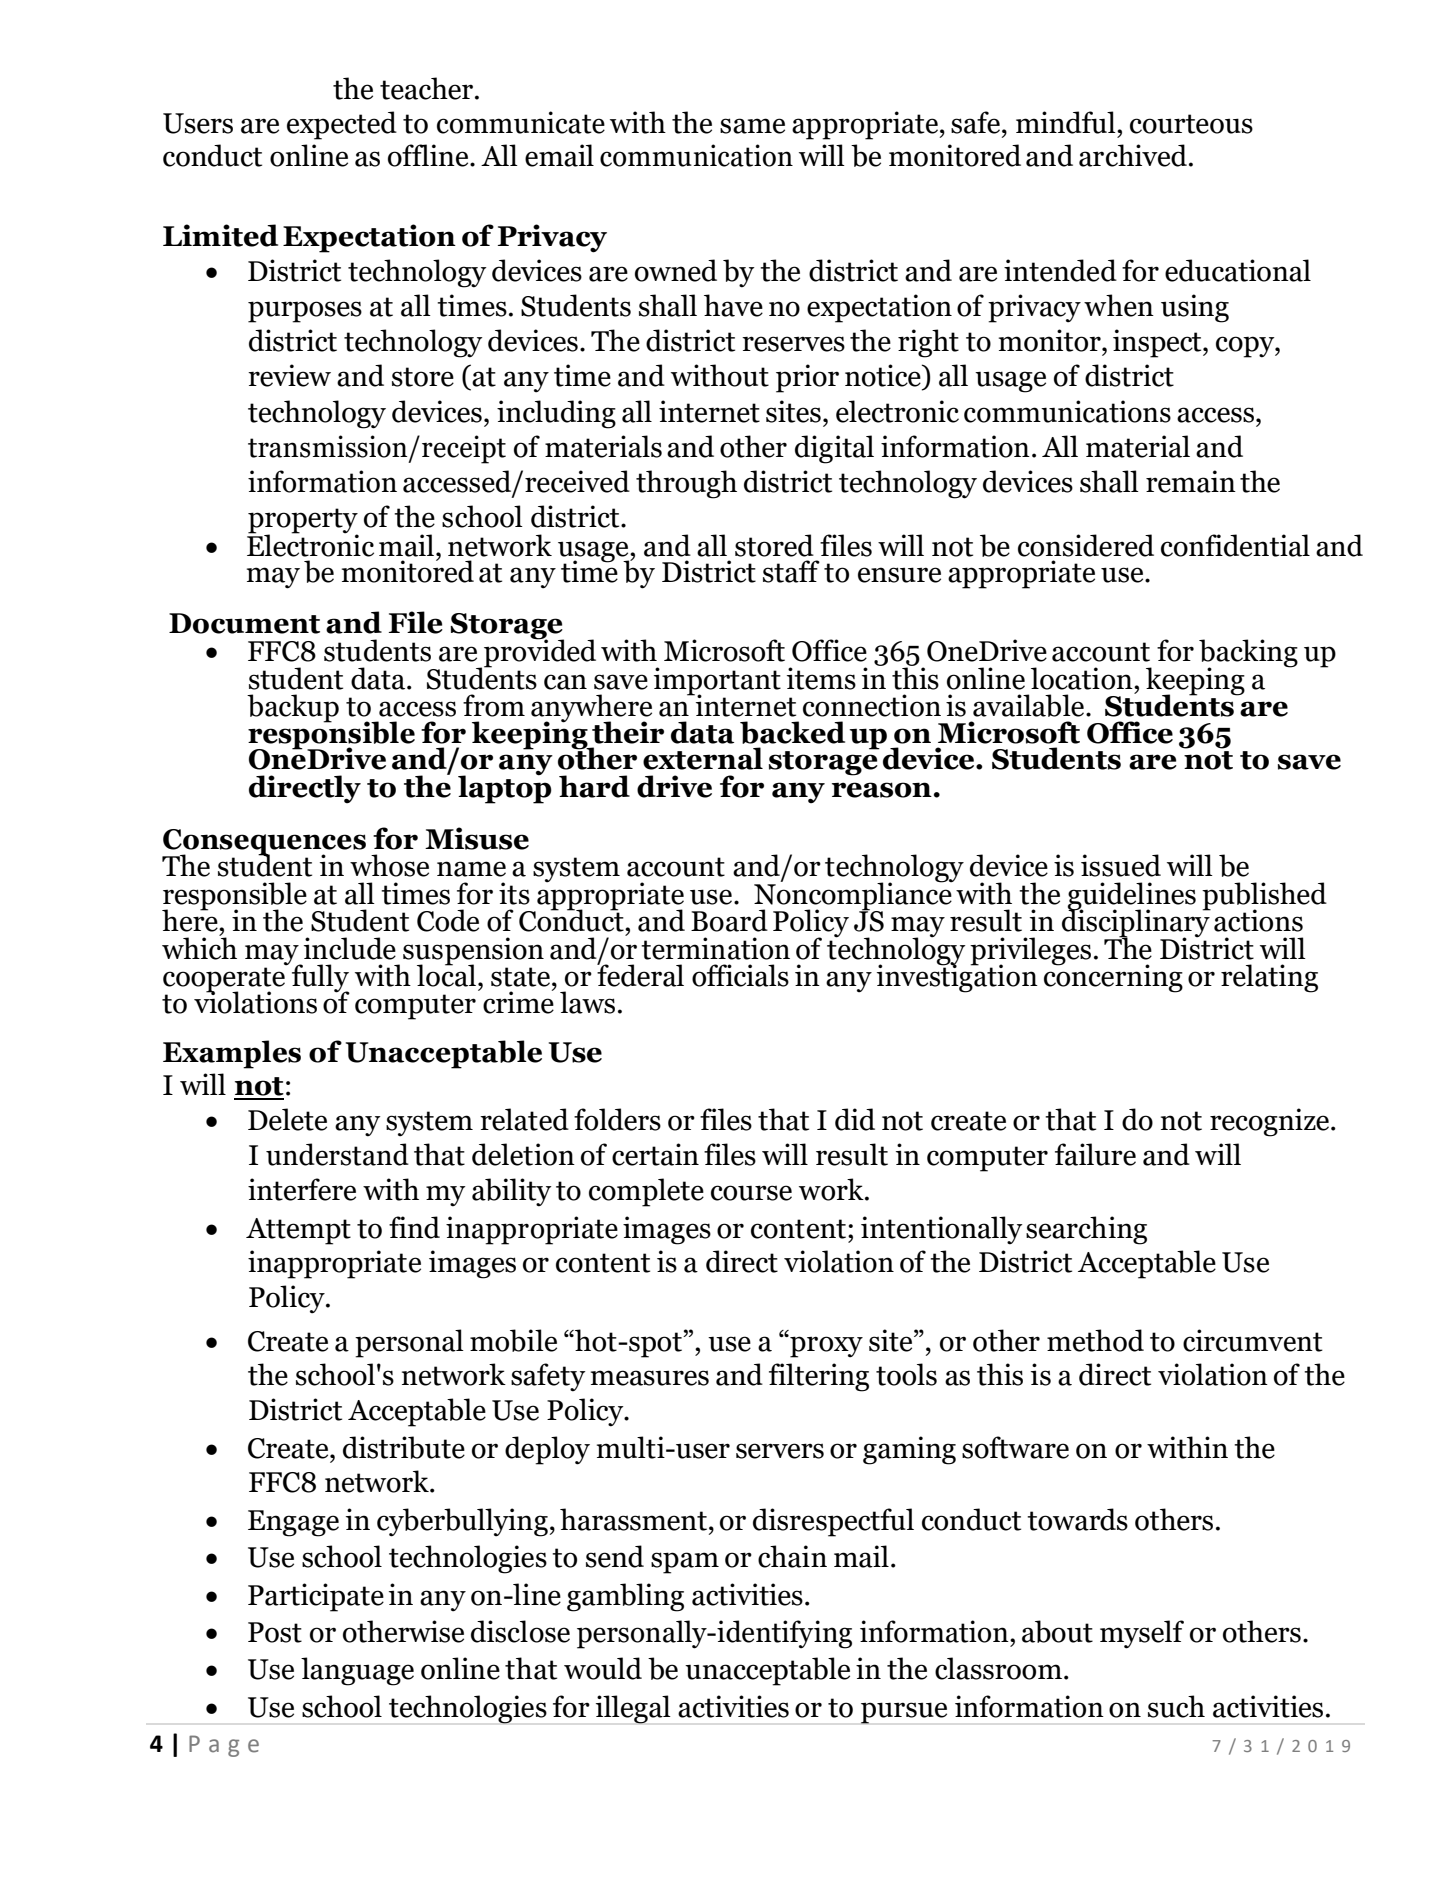 The image size is (1454, 1882). Describe the element at coordinates (752, 126) in the screenshot. I see `same` at that location.
